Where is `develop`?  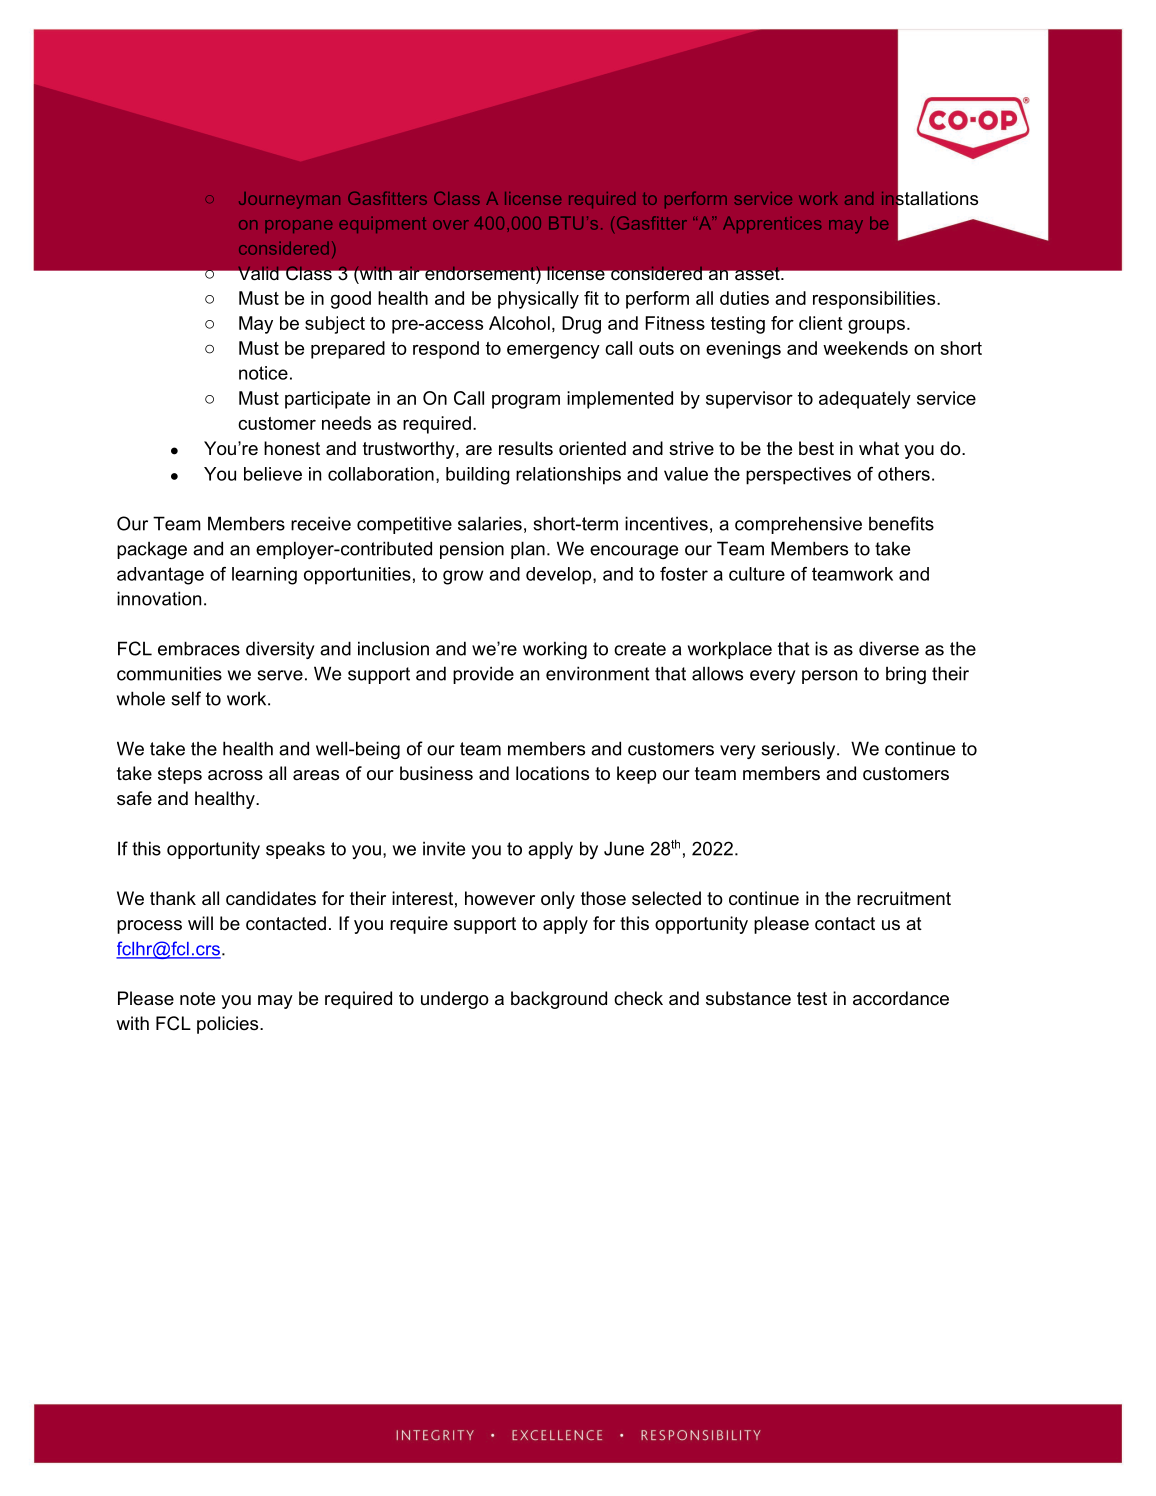 develop is located at coordinates (560, 576).
